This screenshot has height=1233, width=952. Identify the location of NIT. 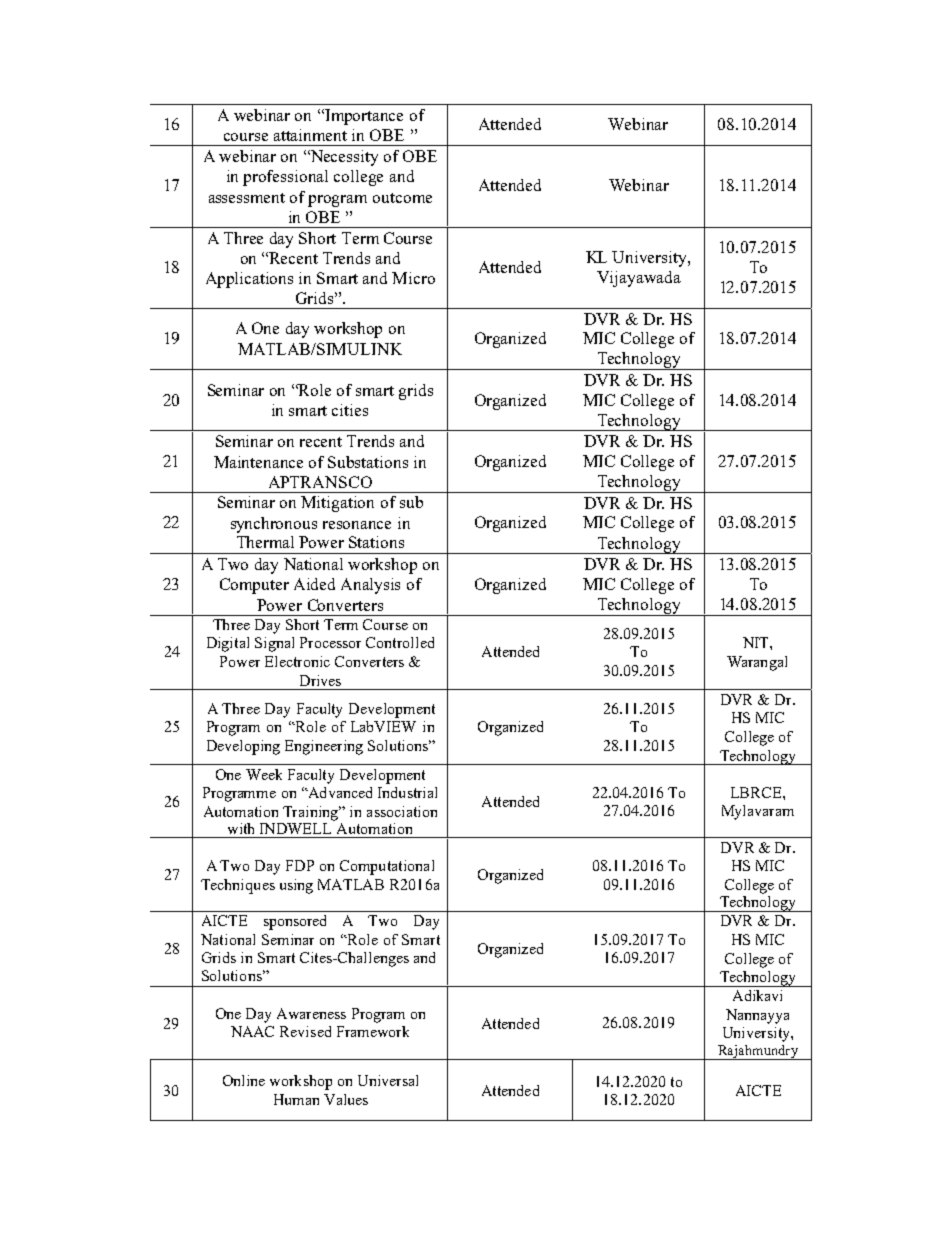
(757, 642).
